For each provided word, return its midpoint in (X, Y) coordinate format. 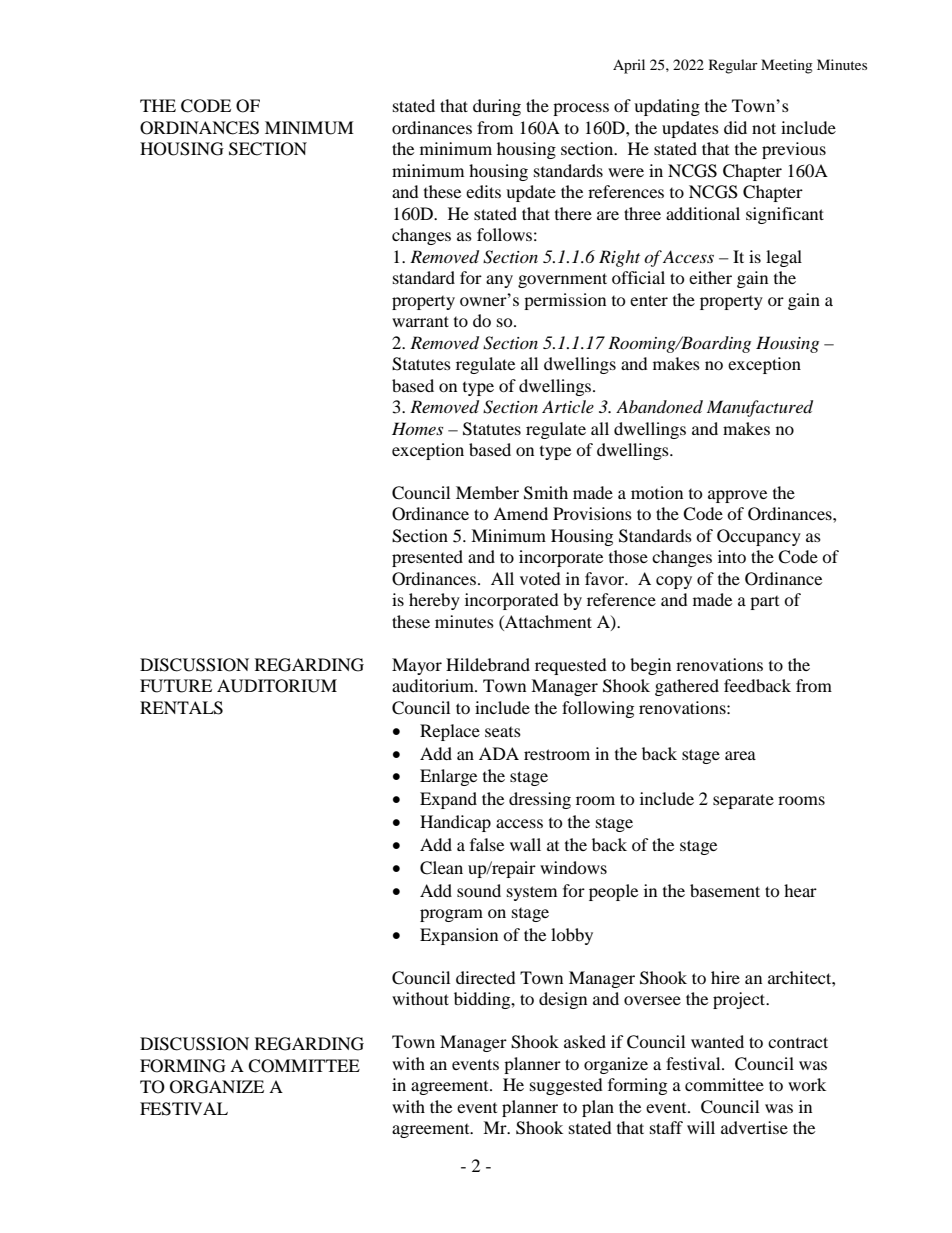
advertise (754, 1127)
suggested (566, 1086)
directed (486, 977)
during (497, 107)
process (581, 109)
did (735, 127)
